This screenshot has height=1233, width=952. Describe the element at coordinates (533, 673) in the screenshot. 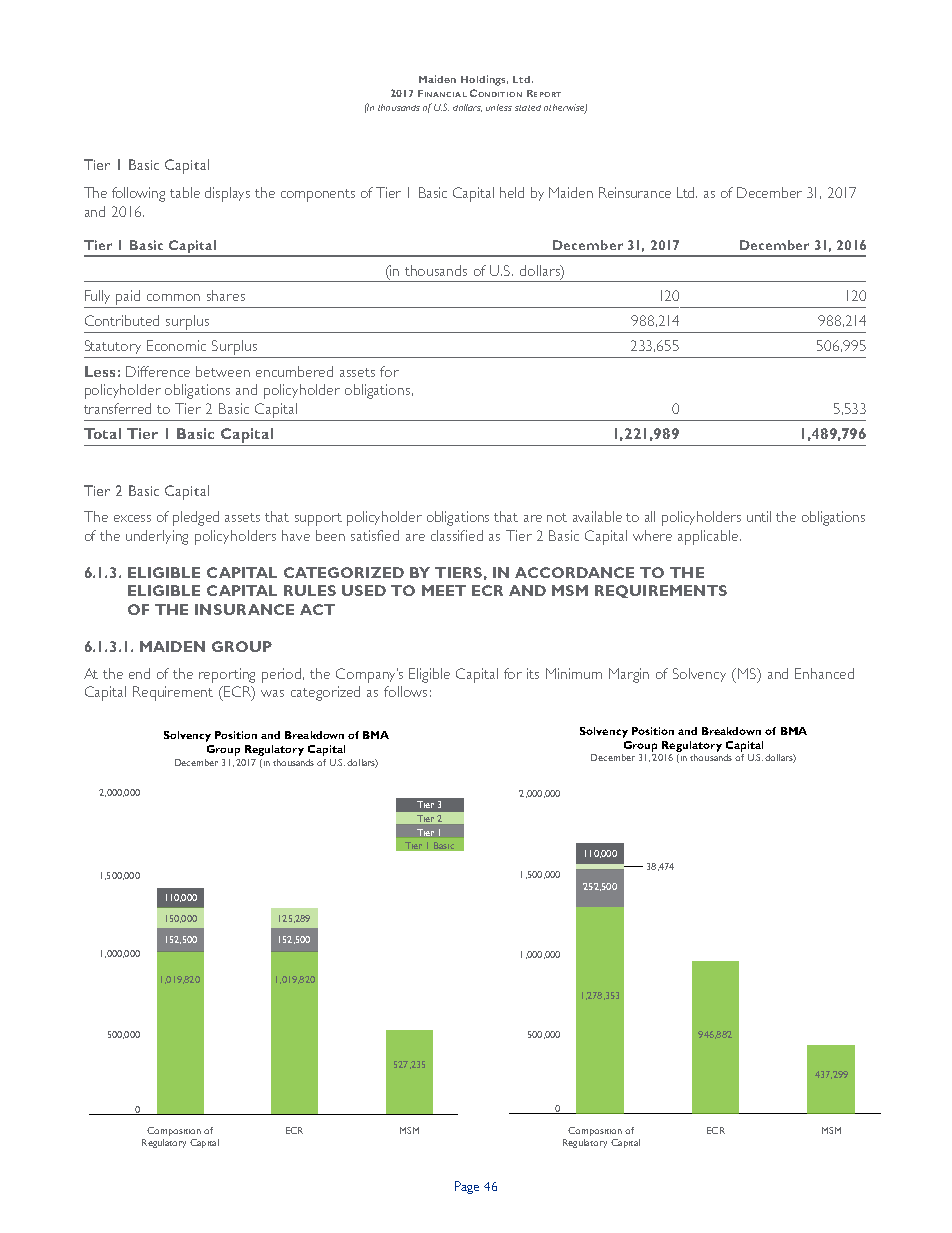

I see `its` at that location.
